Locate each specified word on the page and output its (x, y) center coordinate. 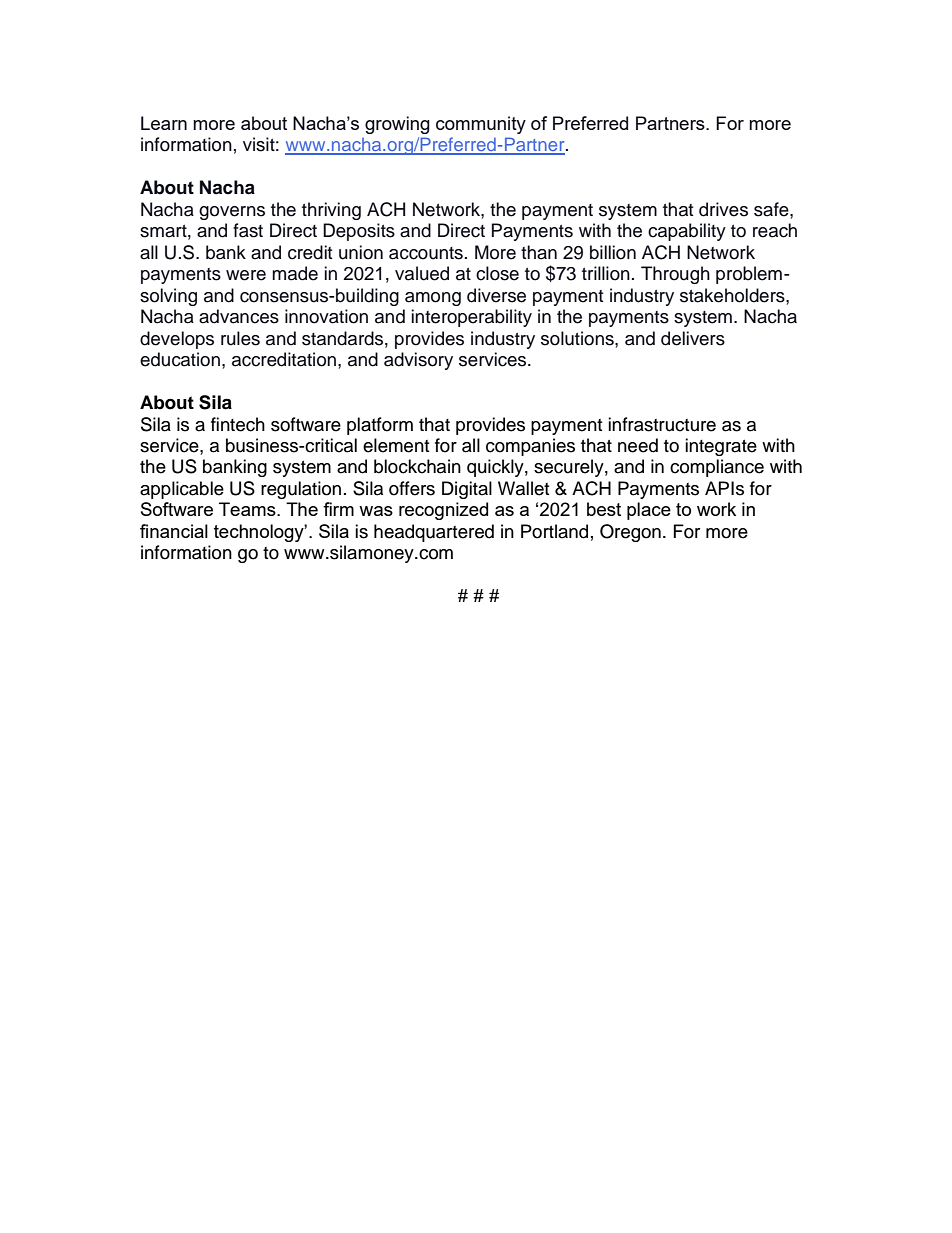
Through (675, 275)
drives (723, 209)
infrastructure (662, 424)
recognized (443, 511)
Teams (248, 509)
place (649, 511)
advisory (418, 361)
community (481, 125)
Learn (164, 123)
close (497, 273)
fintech (238, 424)
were (246, 275)
